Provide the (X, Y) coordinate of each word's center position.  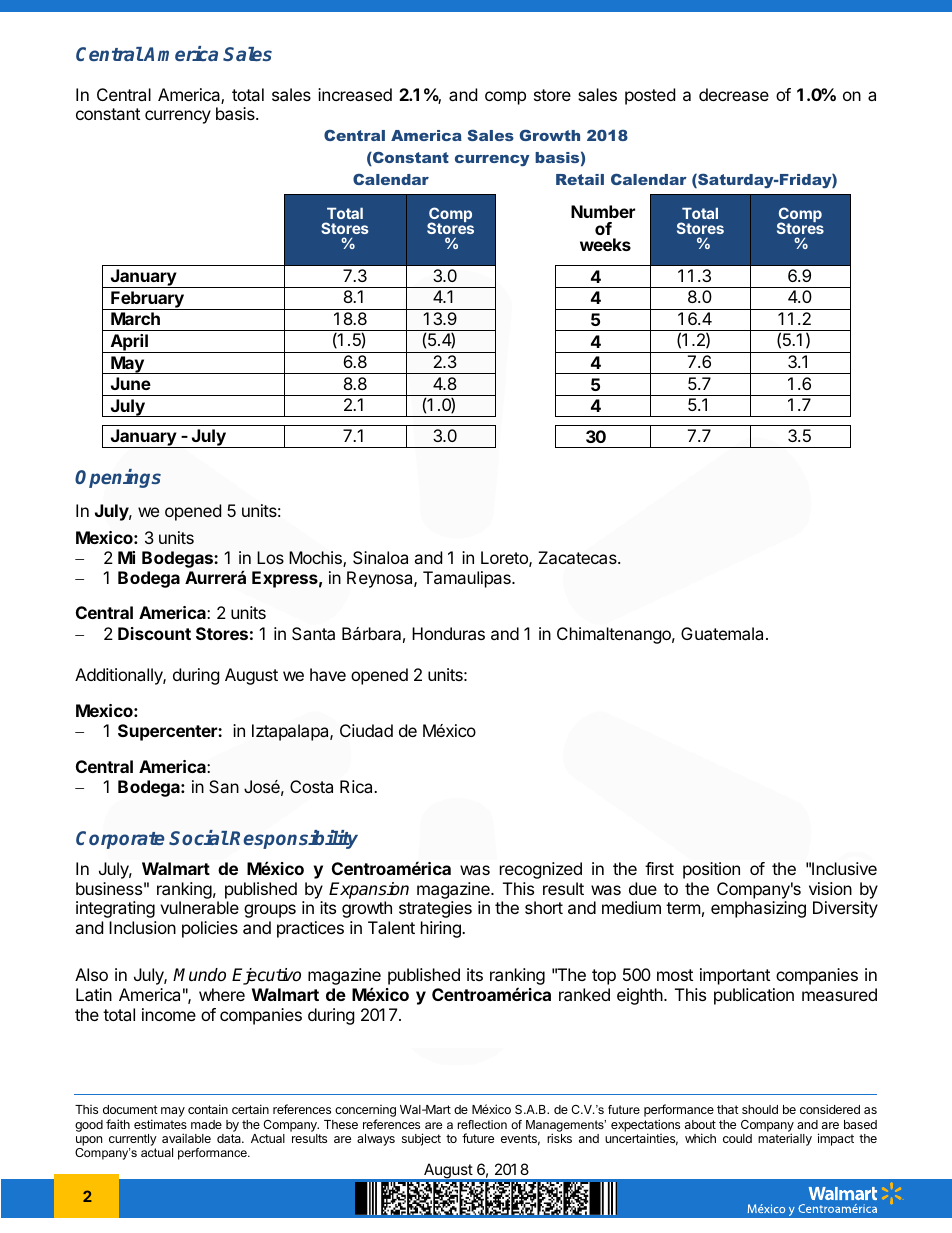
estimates (160, 1124)
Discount (154, 633)
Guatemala (724, 633)
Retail (580, 179)
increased (355, 94)
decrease (734, 94)
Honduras (448, 633)
